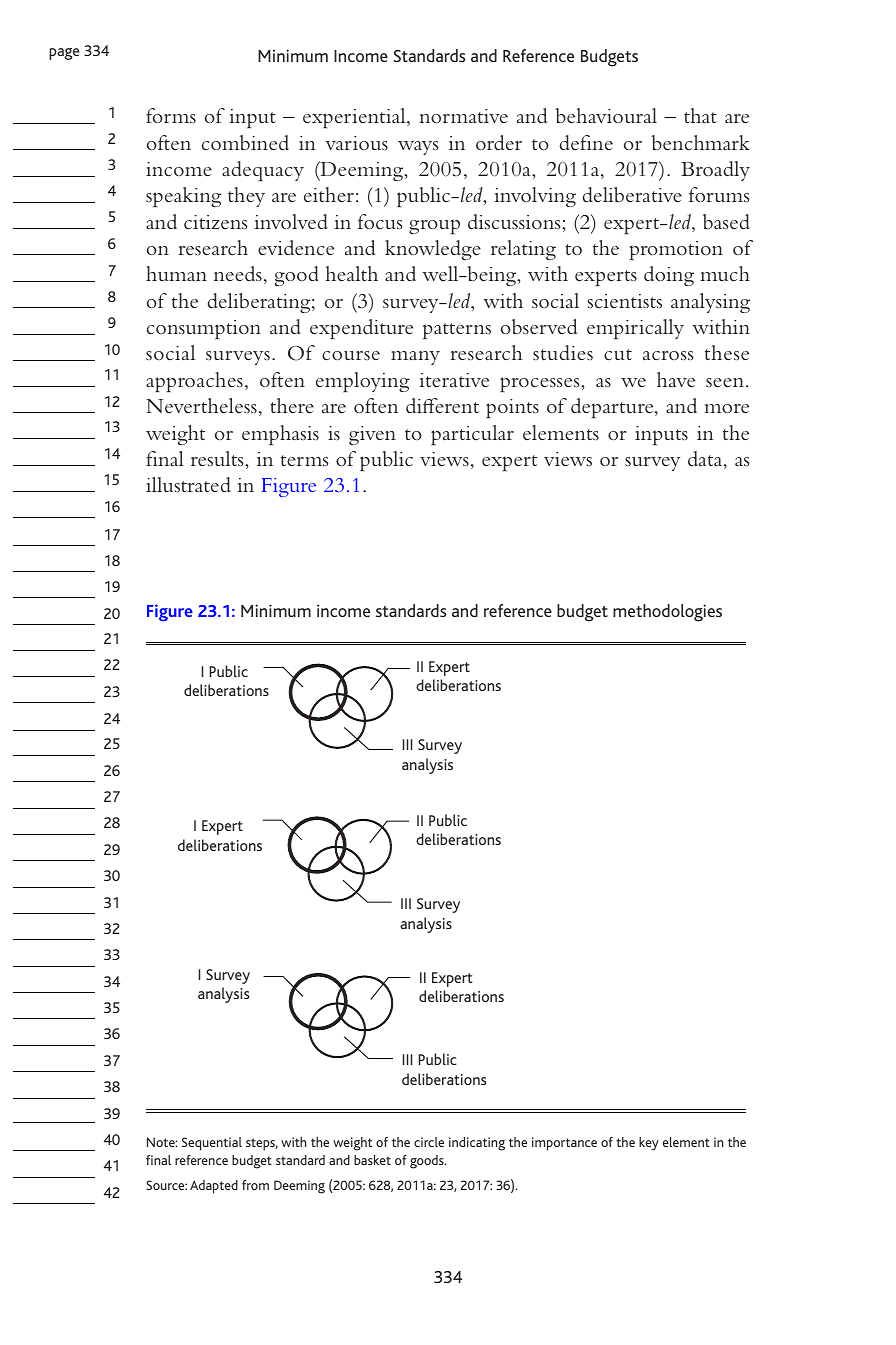 This page has width=896, height=1345. What do you see at coordinates (415, 358) in the page?
I see `many` at bounding box center [415, 358].
